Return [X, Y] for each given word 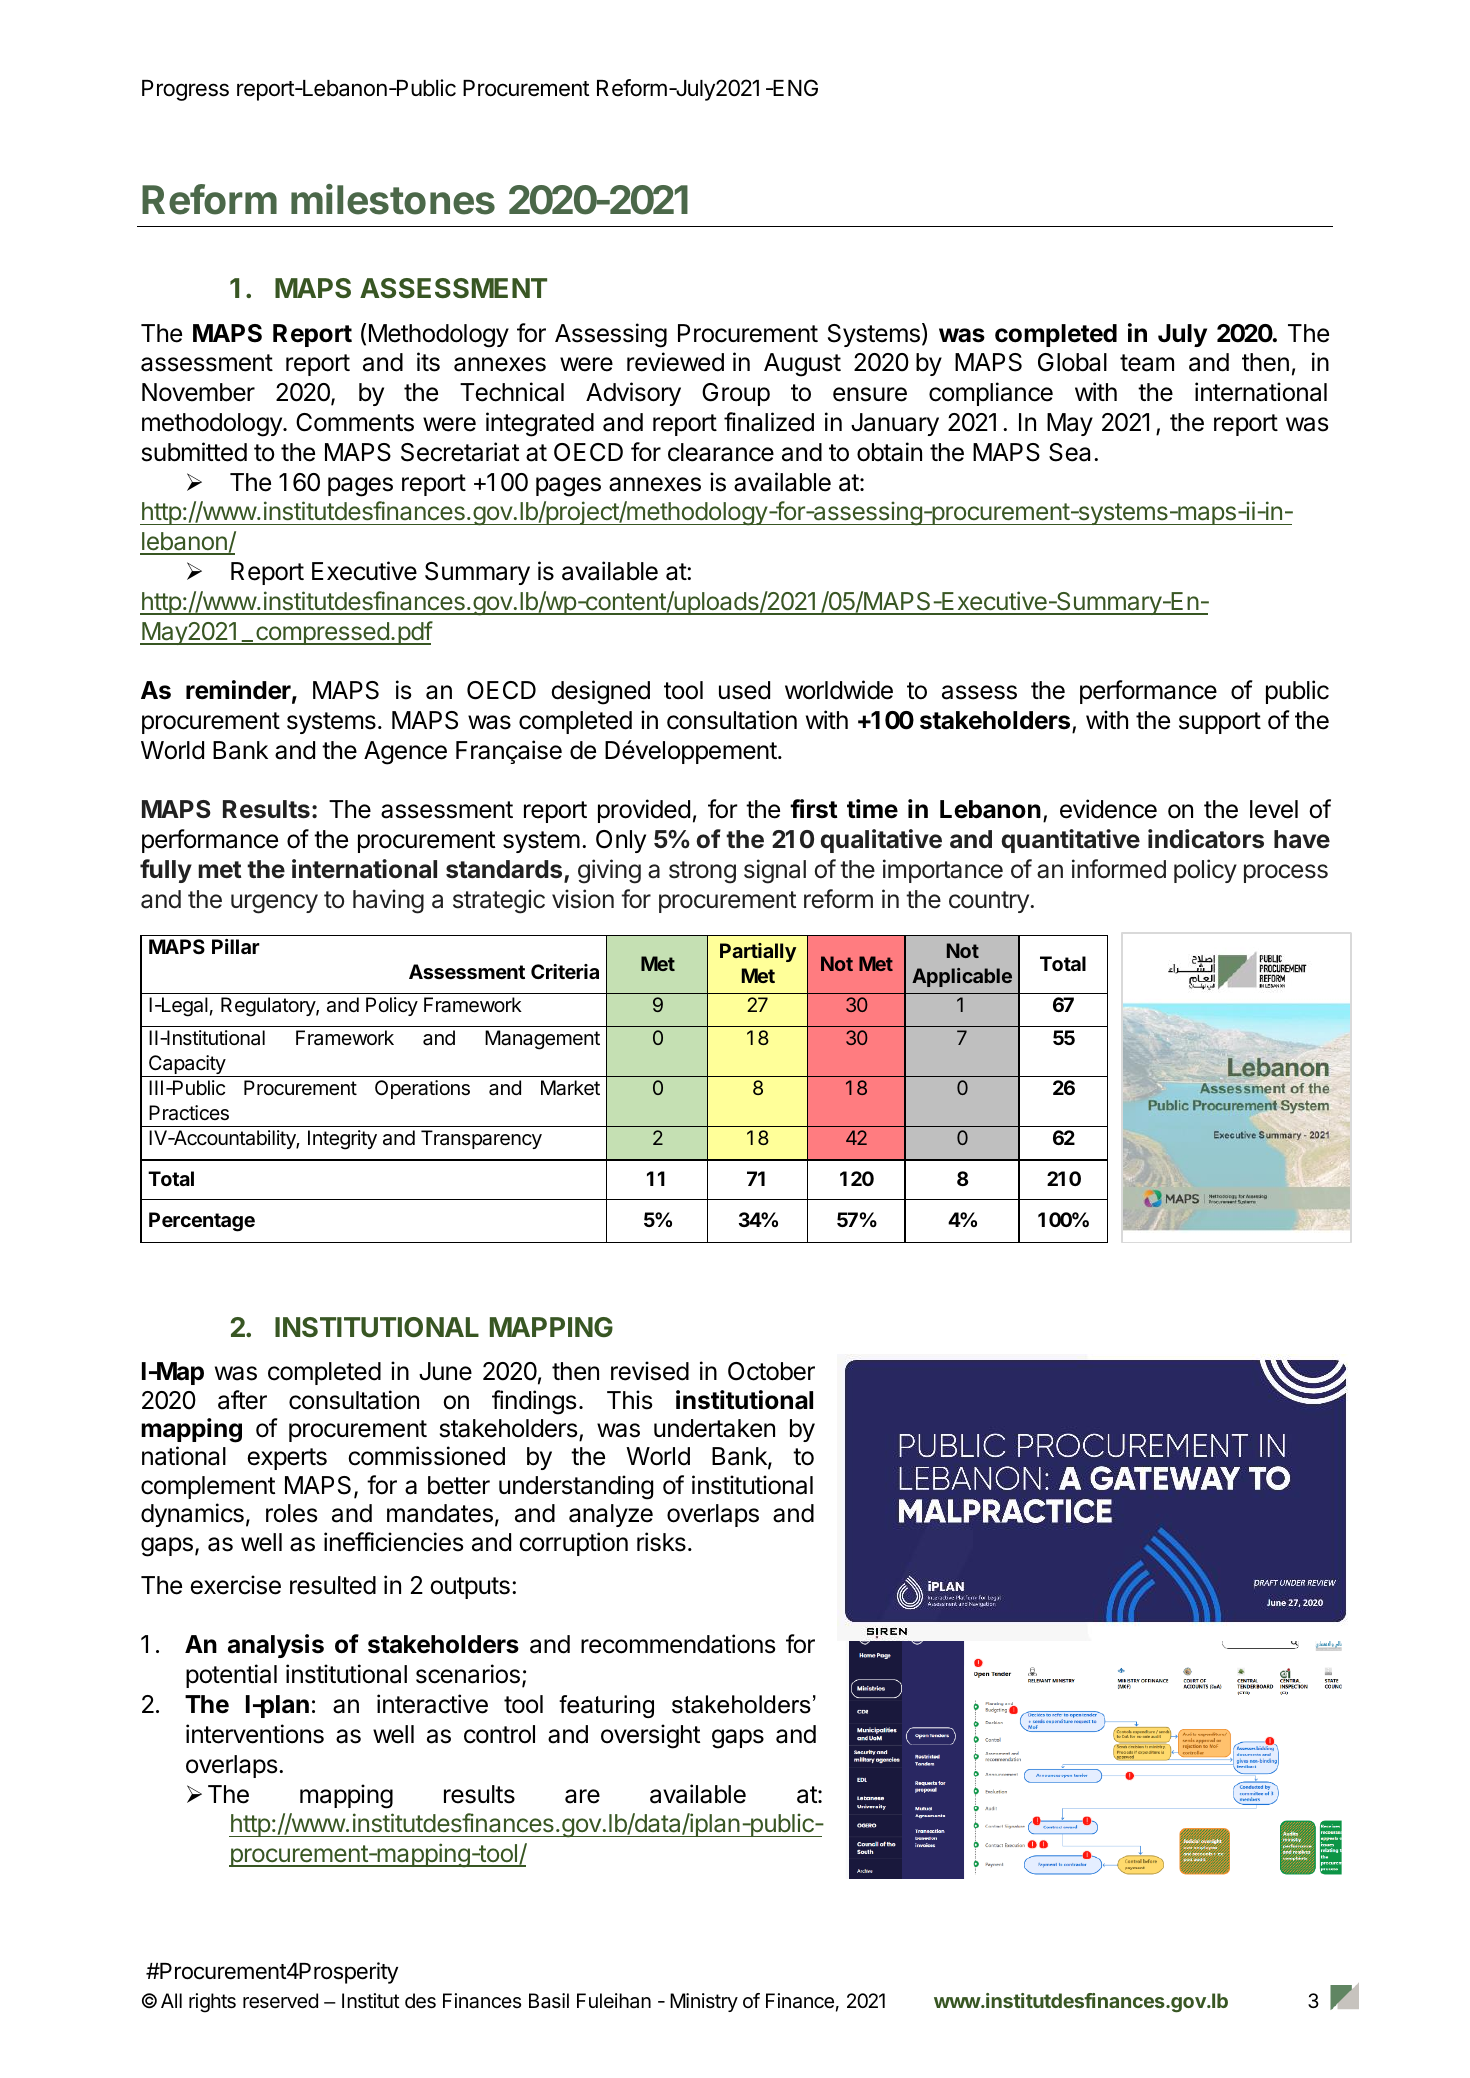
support [1220, 723]
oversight [650, 1736]
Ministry [704, 2002]
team [1147, 363]
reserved [280, 2001]
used [744, 690]
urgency [274, 904]
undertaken [714, 1428]
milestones [393, 199]
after [242, 1400]
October [771, 1371]
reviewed [675, 362]
